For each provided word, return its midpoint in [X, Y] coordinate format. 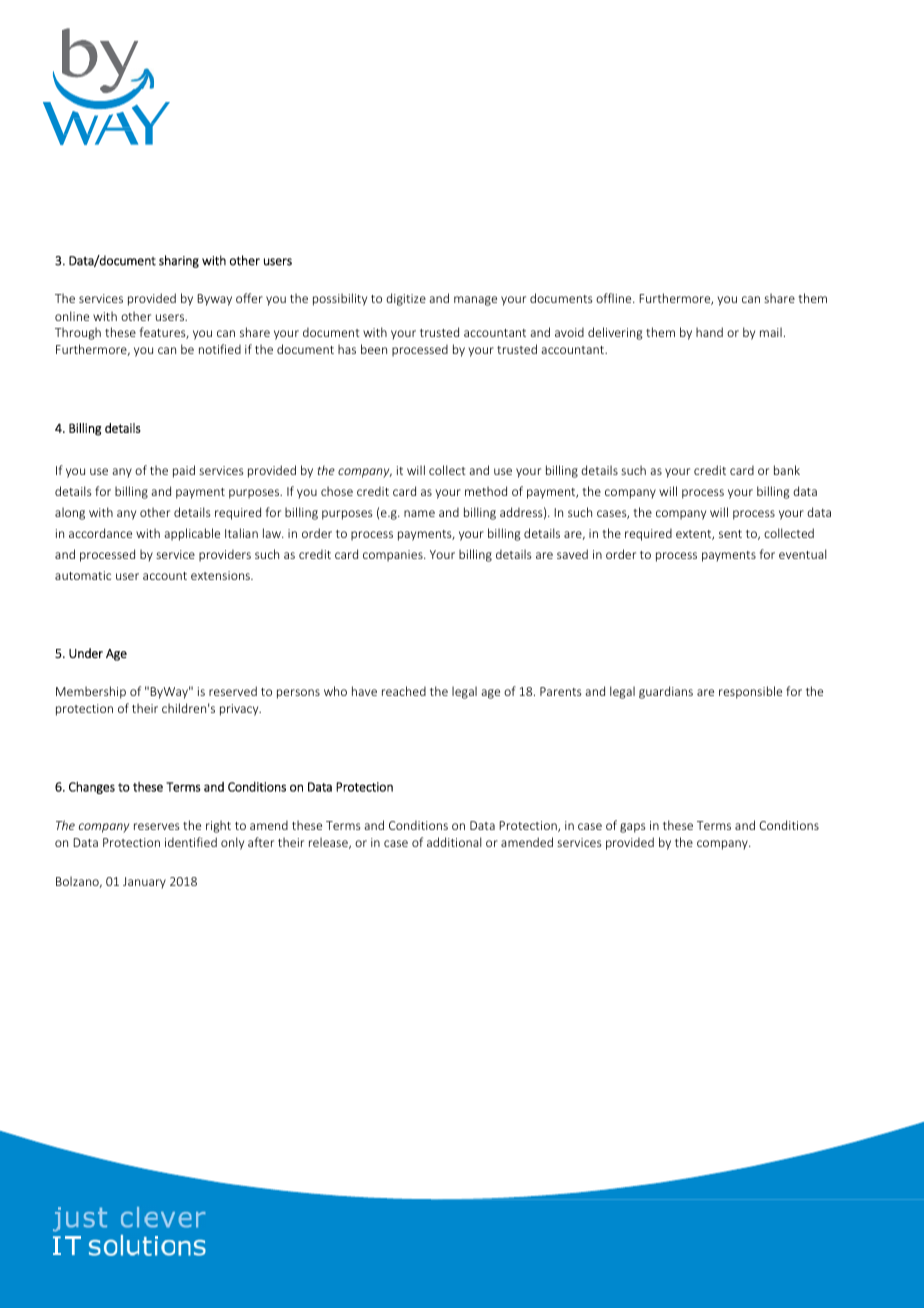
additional [454, 842]
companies [394, 556]
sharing [179, 261]
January [144, 883]
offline [615, 298]
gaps [633, 828]
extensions [221, 575]
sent [730, 534]
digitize [406, 299]
